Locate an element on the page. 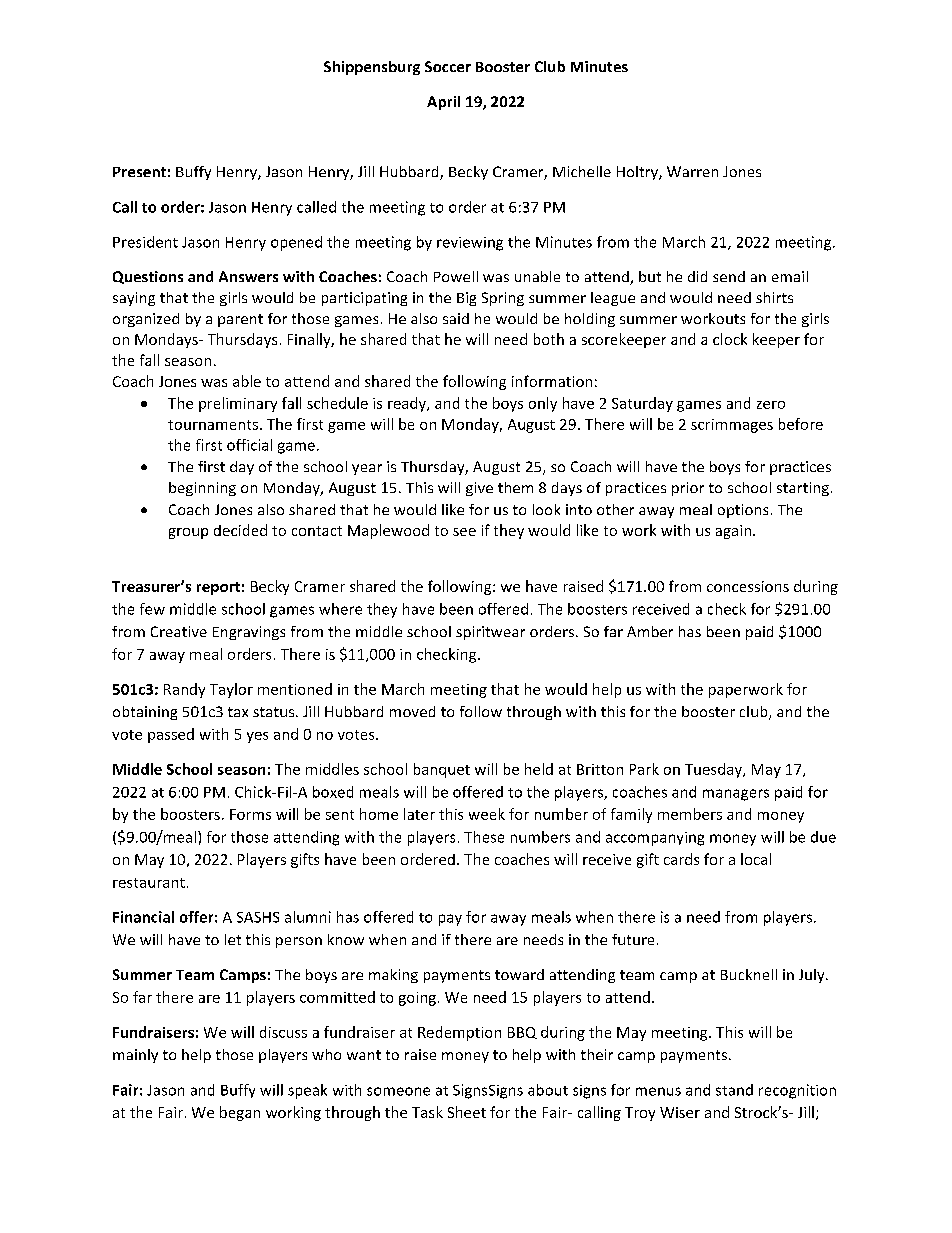 This page has width=952, height=1233. see is located at coordinates (464, 532).
